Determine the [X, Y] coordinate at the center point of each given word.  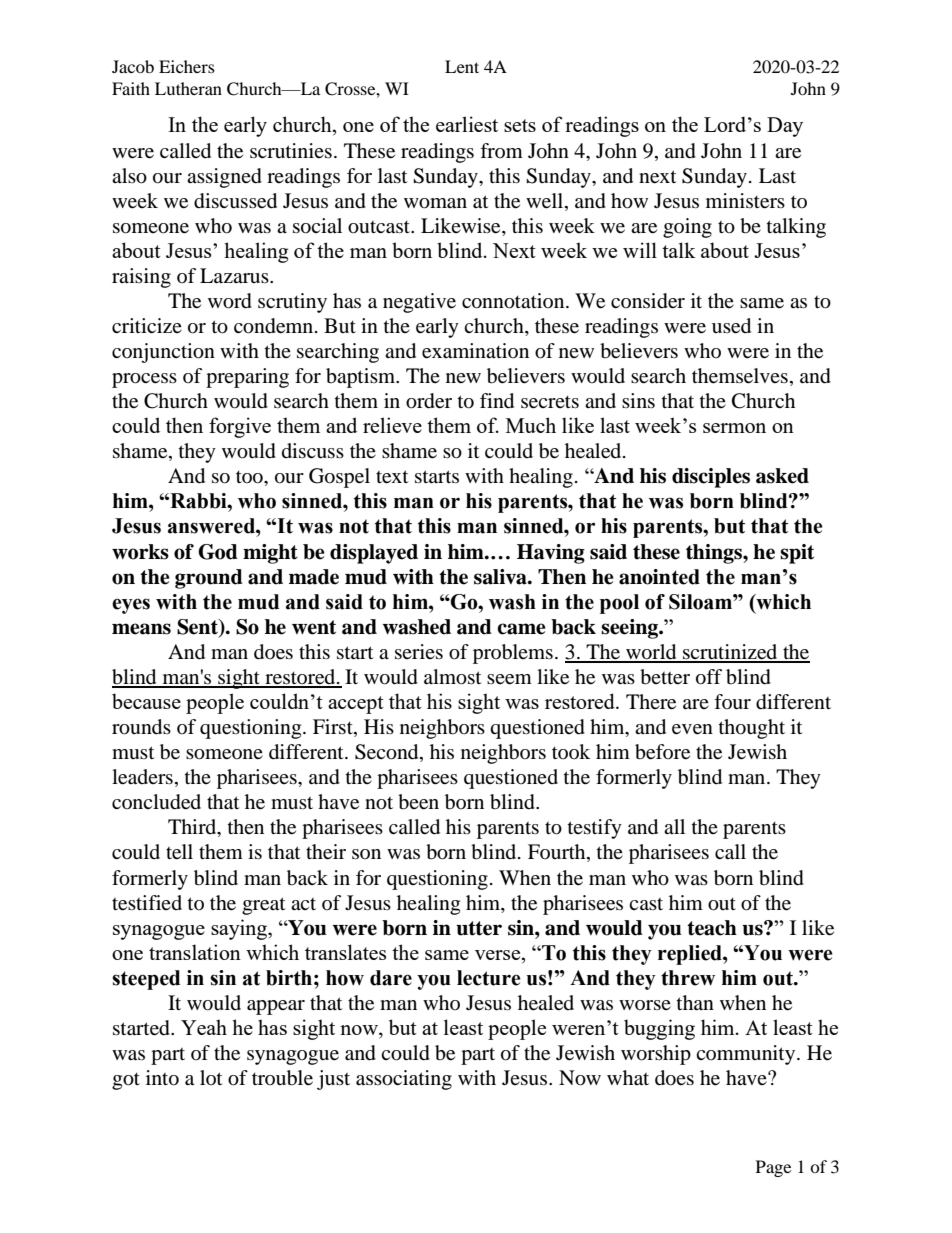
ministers [745, 201]
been [418, 802]
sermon [734, 428]
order [429, 401]
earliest [467, 124]
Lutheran [188, 88]
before [662, 752]
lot [211, 1077]
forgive [240, 427]
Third [193, 828]
